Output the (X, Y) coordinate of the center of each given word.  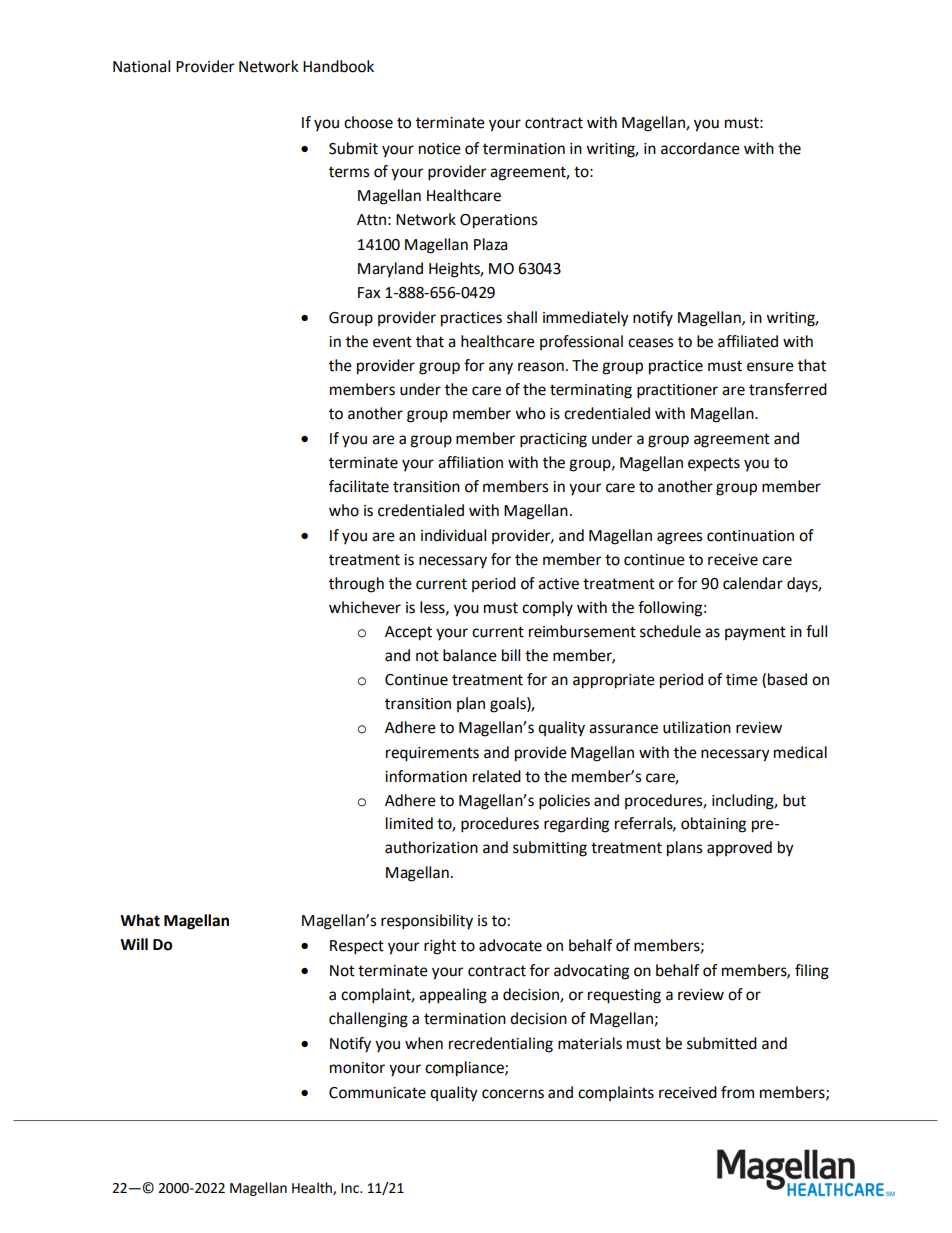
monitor (357, 1068)
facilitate (359, 486)
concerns (513, 1094)
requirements (432, 754)
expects (714, 464)
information (426, 776)
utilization (697, 727)
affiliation (470, 462)
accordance (700, 148)
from (737, 1092)
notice (440, 149)
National (141, 66)
